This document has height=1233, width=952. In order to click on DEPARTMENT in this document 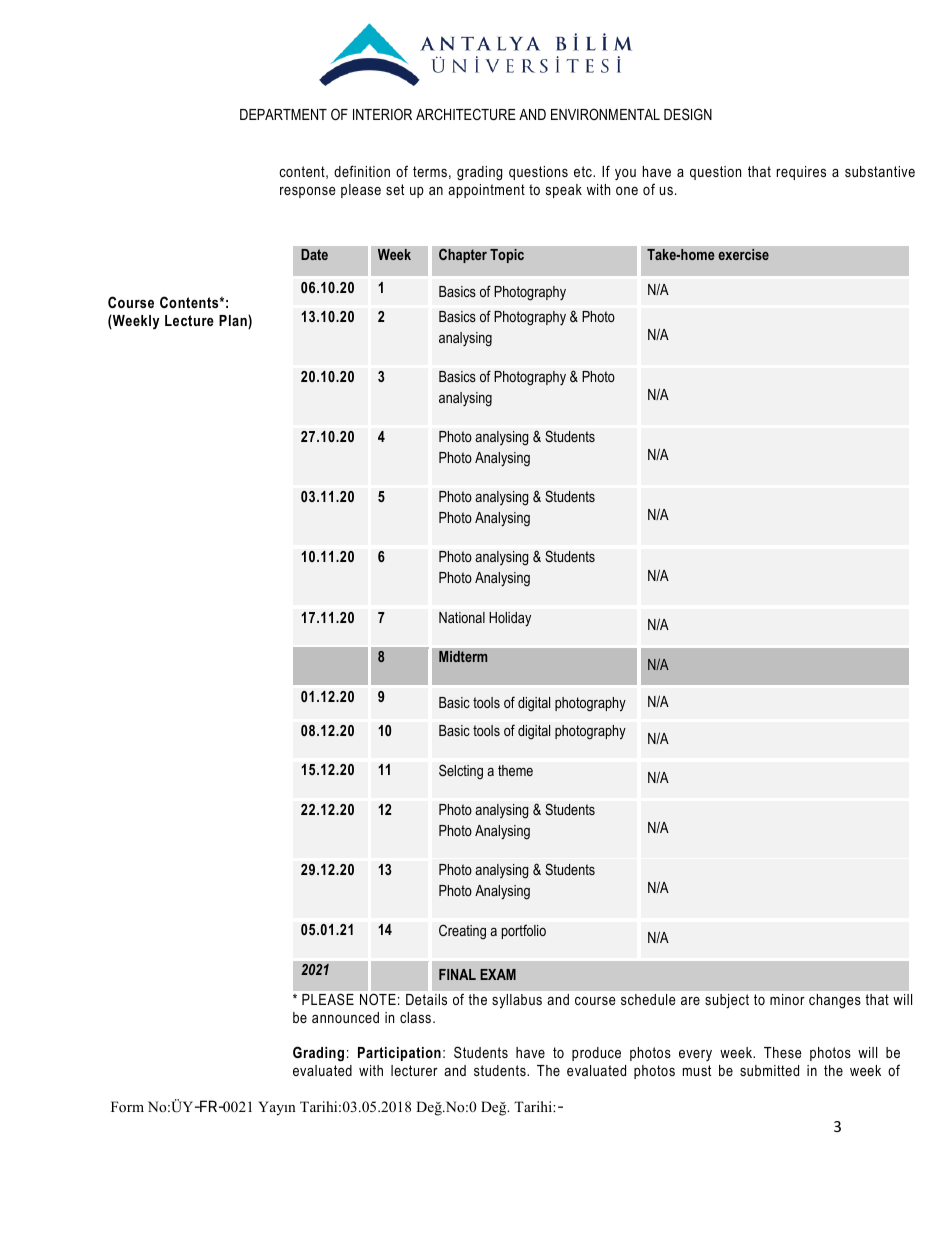, I will do `click(283, 114)`.
